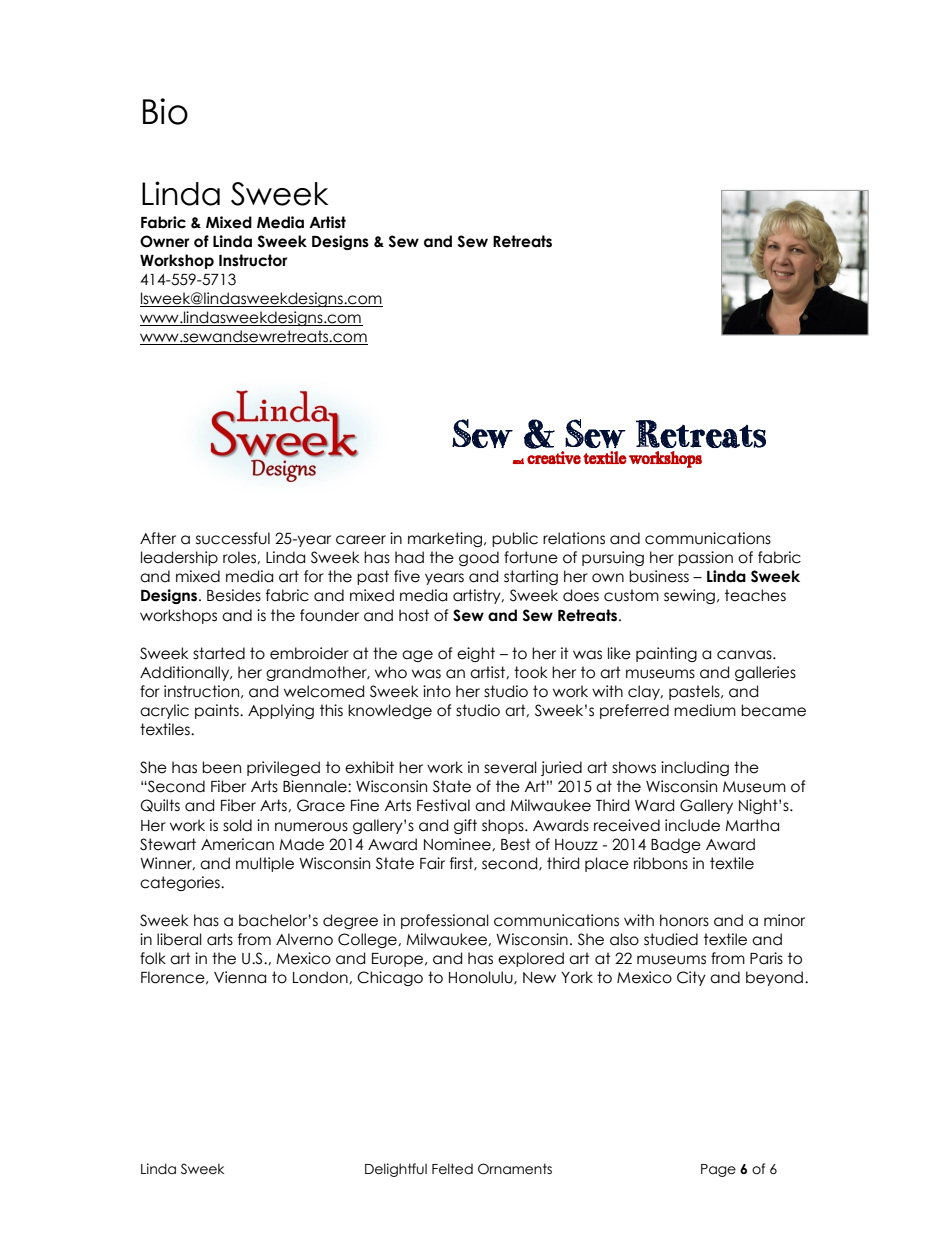 The height and width of the screenshot is (1233, 952). I want to click on Delightful, so click(396, 1170).
